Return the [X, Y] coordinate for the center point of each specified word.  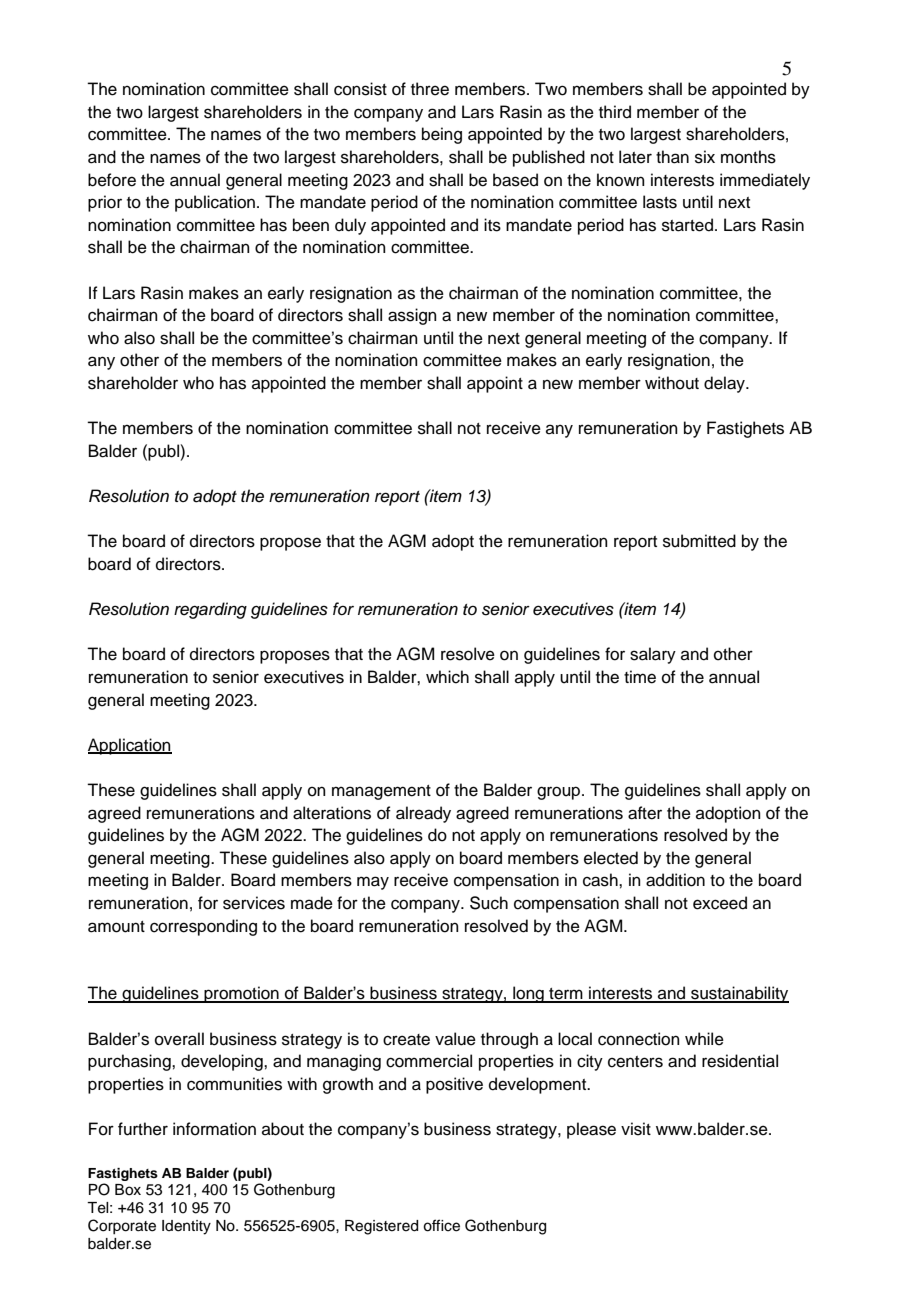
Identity [186, 1227]
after [645, 813]
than [672, 157]
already [423, 814]
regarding [210, 610]
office [441, 1225]
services [254, 903]
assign [412, 316]
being [442, 135]
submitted [699, 541]
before [112, 180]
